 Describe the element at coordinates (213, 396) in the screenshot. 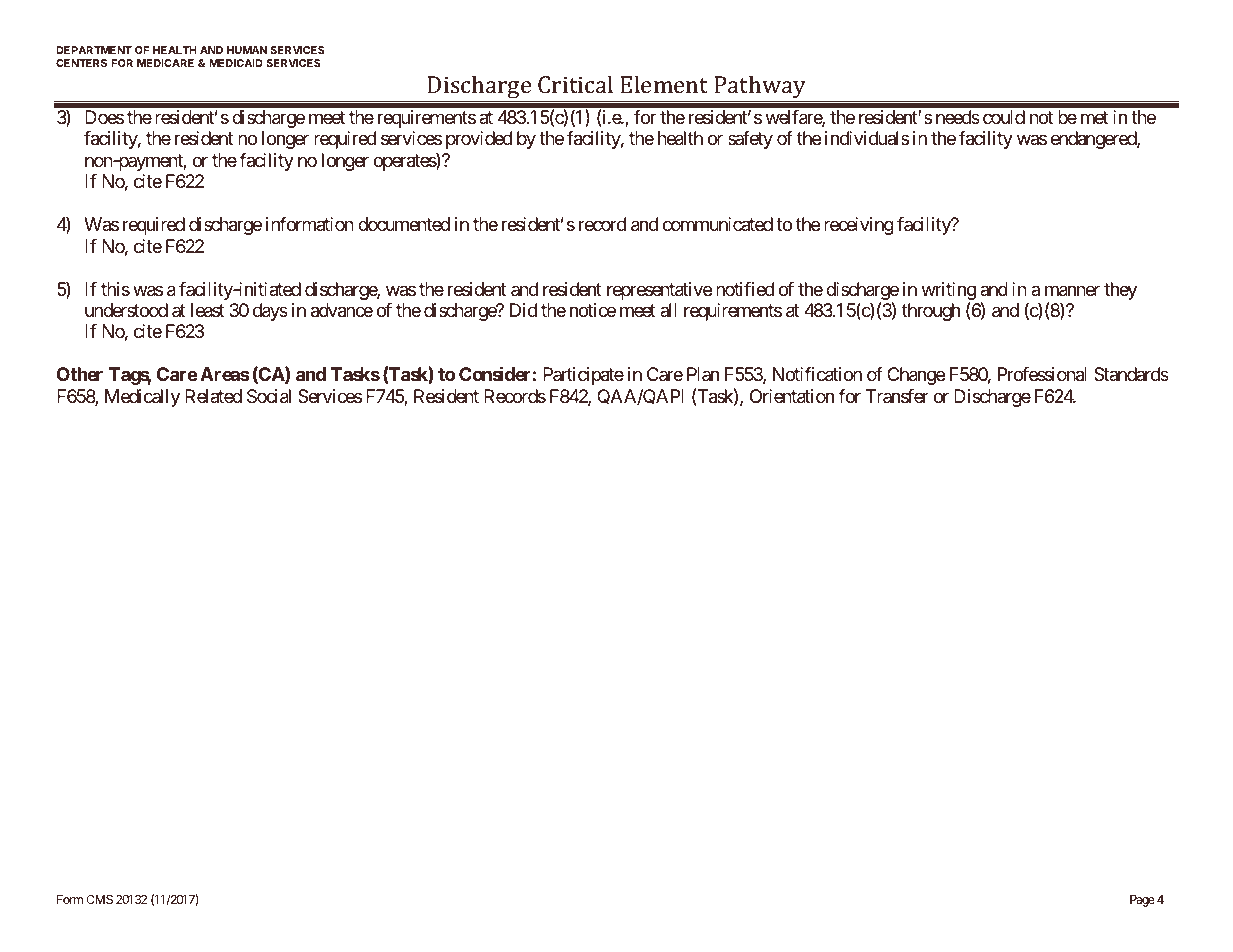

I see `Related` at that location.
